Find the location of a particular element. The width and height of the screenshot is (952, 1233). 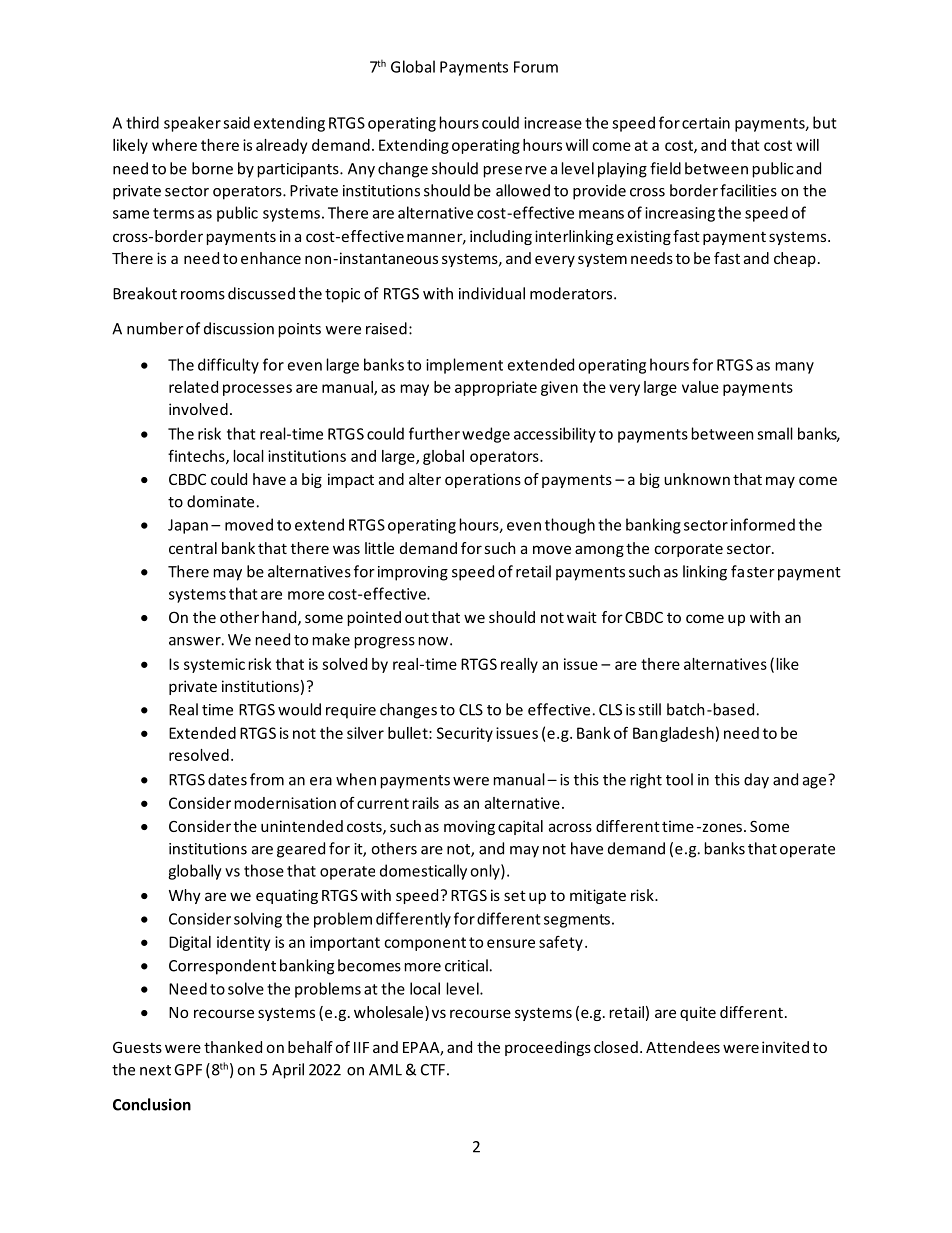

small is located at coordinates (775, 433).
